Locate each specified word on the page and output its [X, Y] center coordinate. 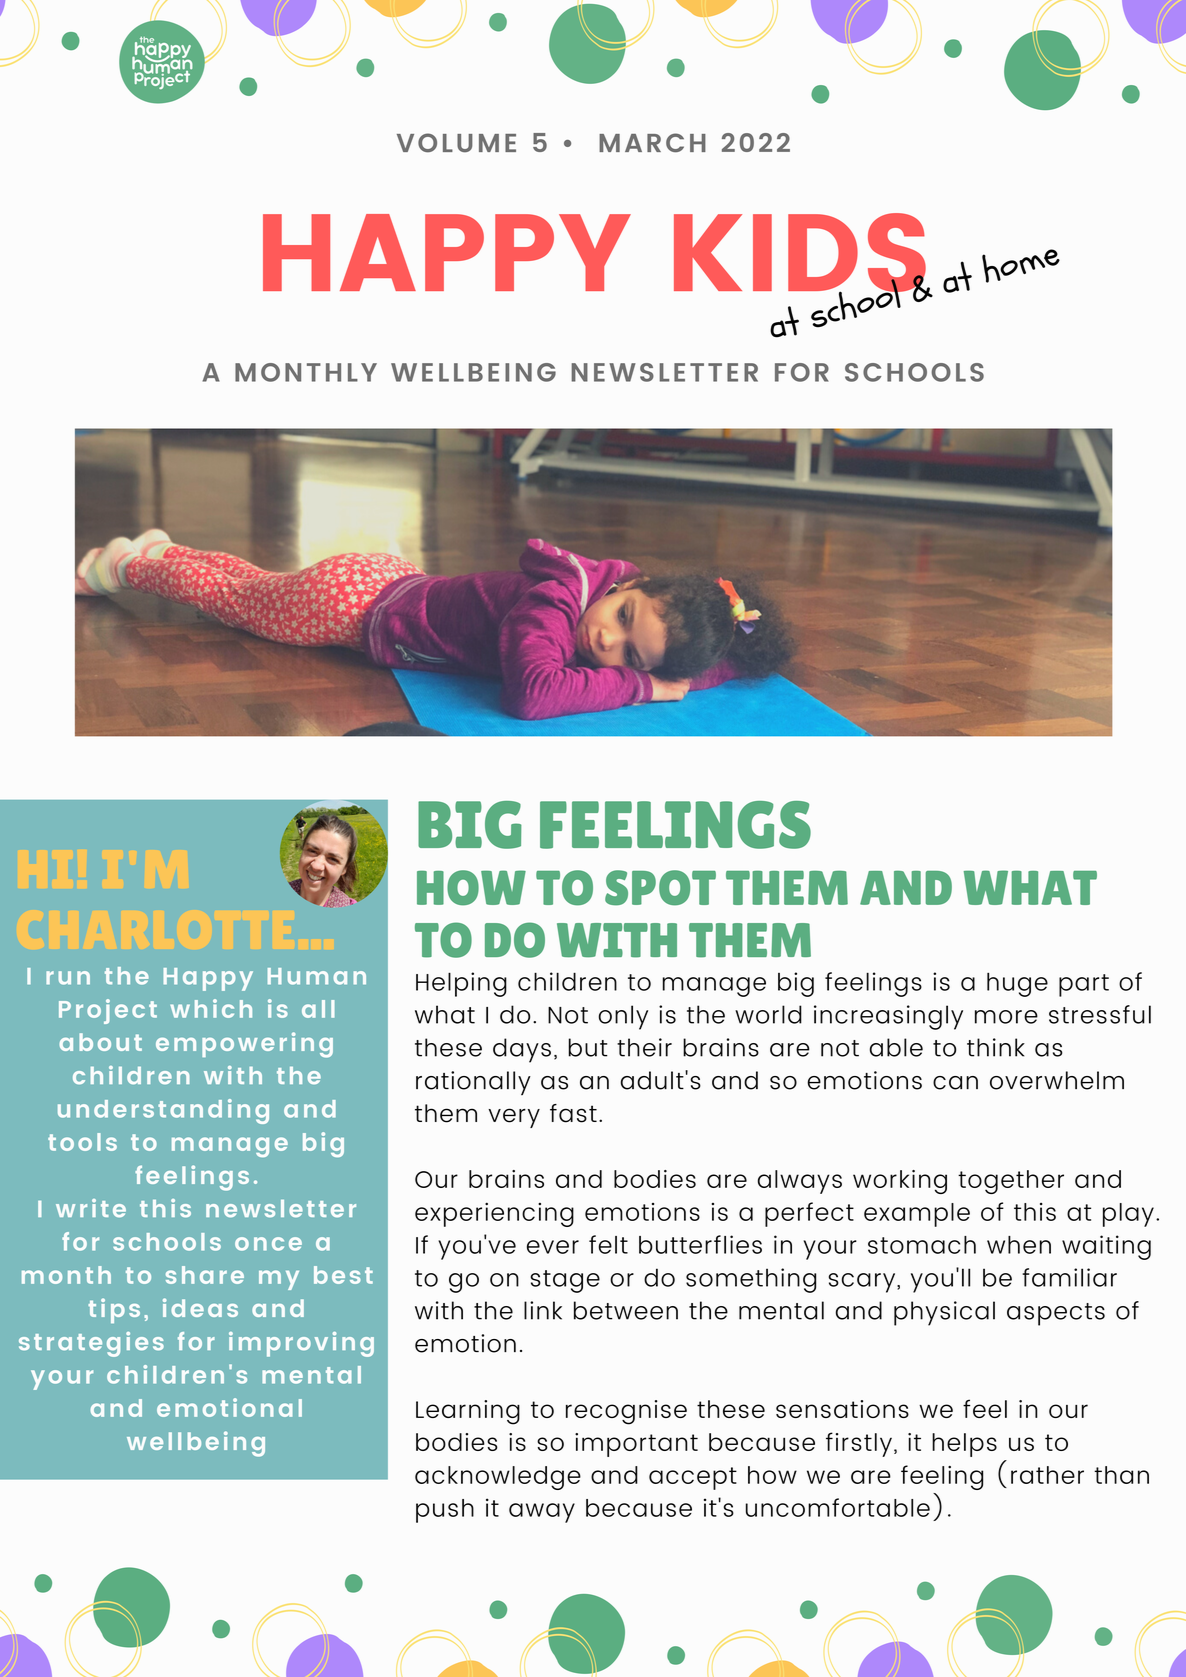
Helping [461, 984]
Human [317, 976]
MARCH [652, 142]
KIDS [801, 253]
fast [573, 1113]
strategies [91, 1344]
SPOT [660, 888]
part [1084, 985]
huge [1017, 985]
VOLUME [456, 143]
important [636, 1445]
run [68, 978]
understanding [163, 1111]
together [1011, 1182]
